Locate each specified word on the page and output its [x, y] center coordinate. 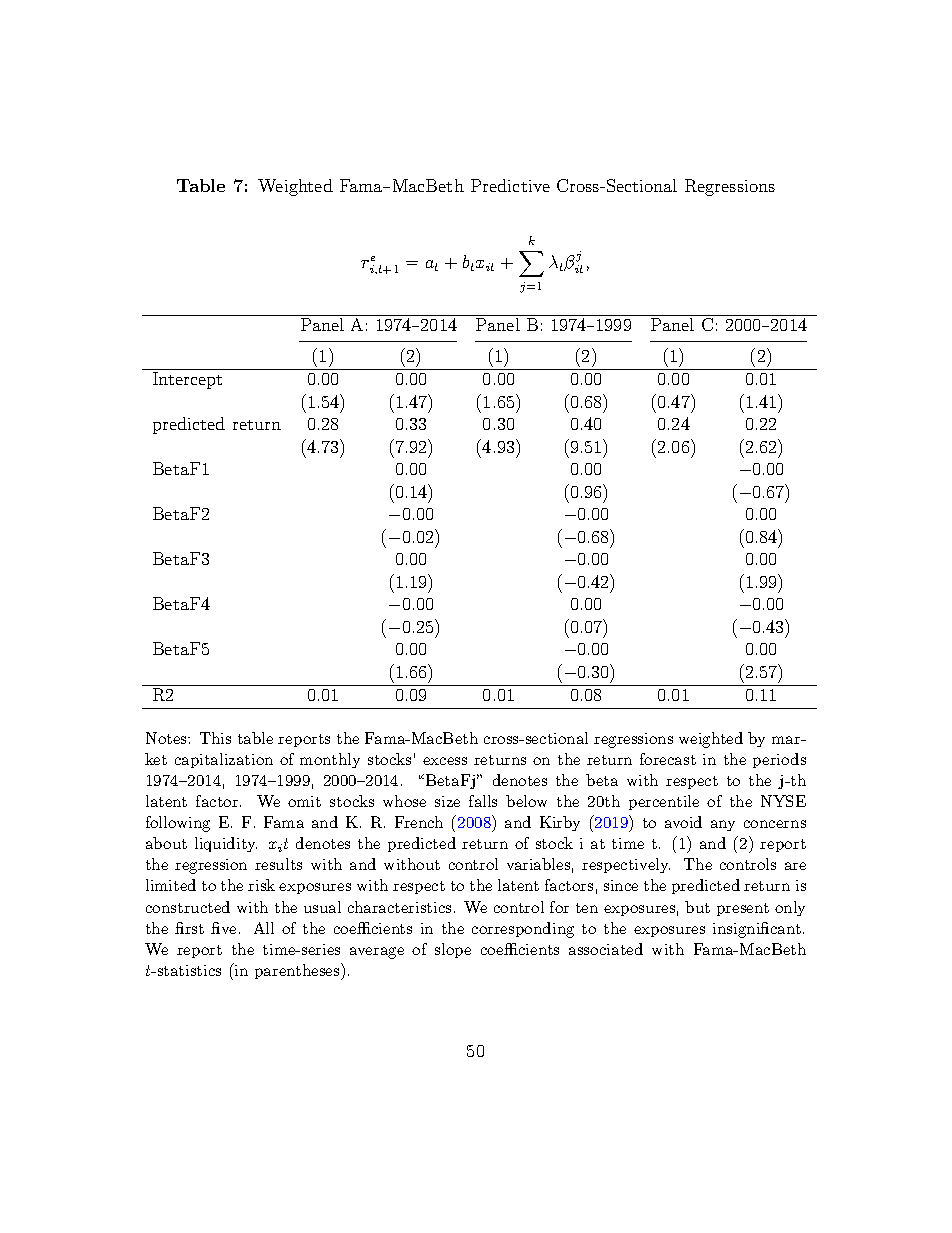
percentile [664, 802]
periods [779, 760]
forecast [668, 759]
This [215, 738]
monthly [330, 760]
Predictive [510, 185]
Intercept [187, 380]
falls [483, 801]
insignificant [757, 930]
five [223, 928]
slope [453, 950]
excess [445, 761]
